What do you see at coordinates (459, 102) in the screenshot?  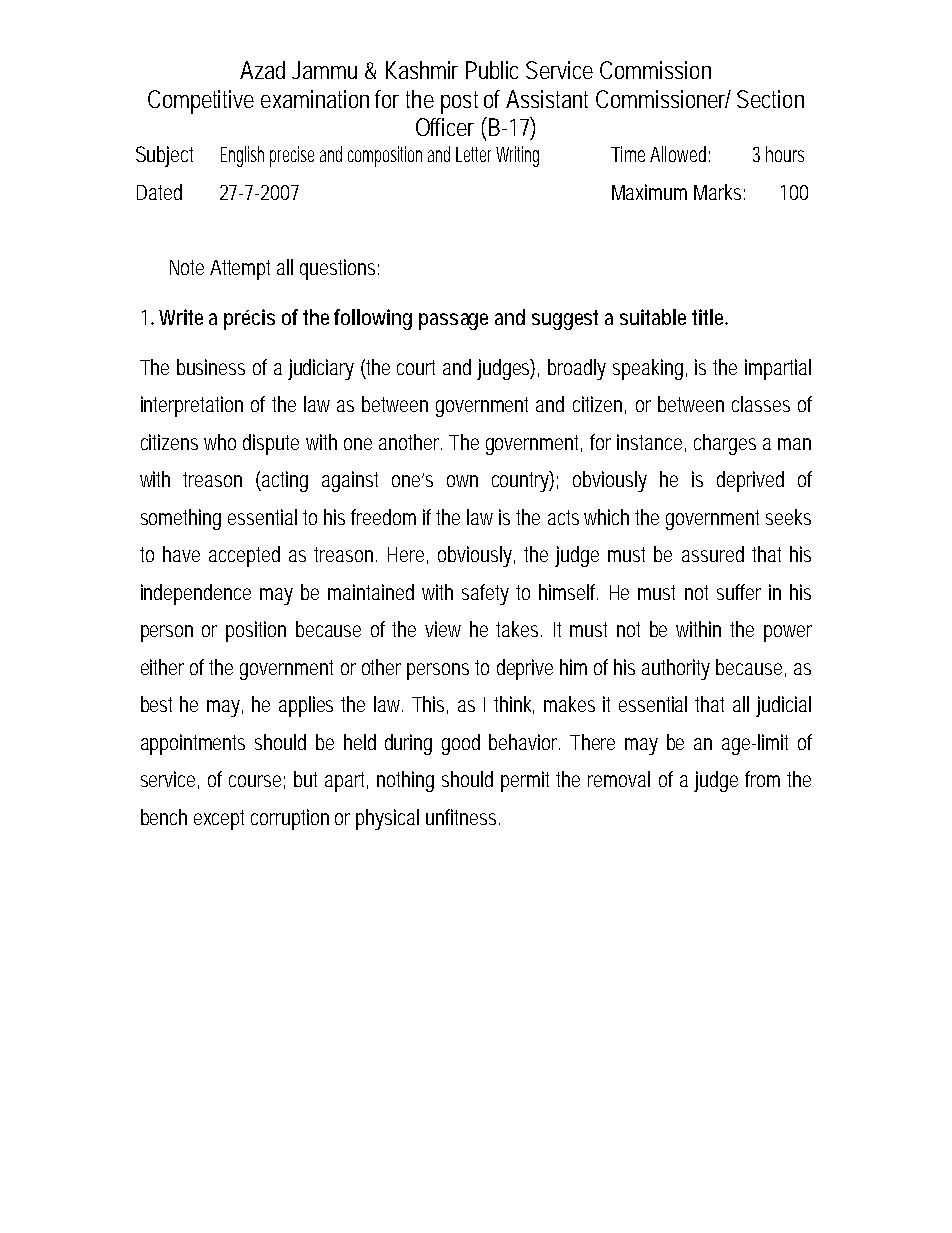 I see `post` at bounding box center [459, 102].
